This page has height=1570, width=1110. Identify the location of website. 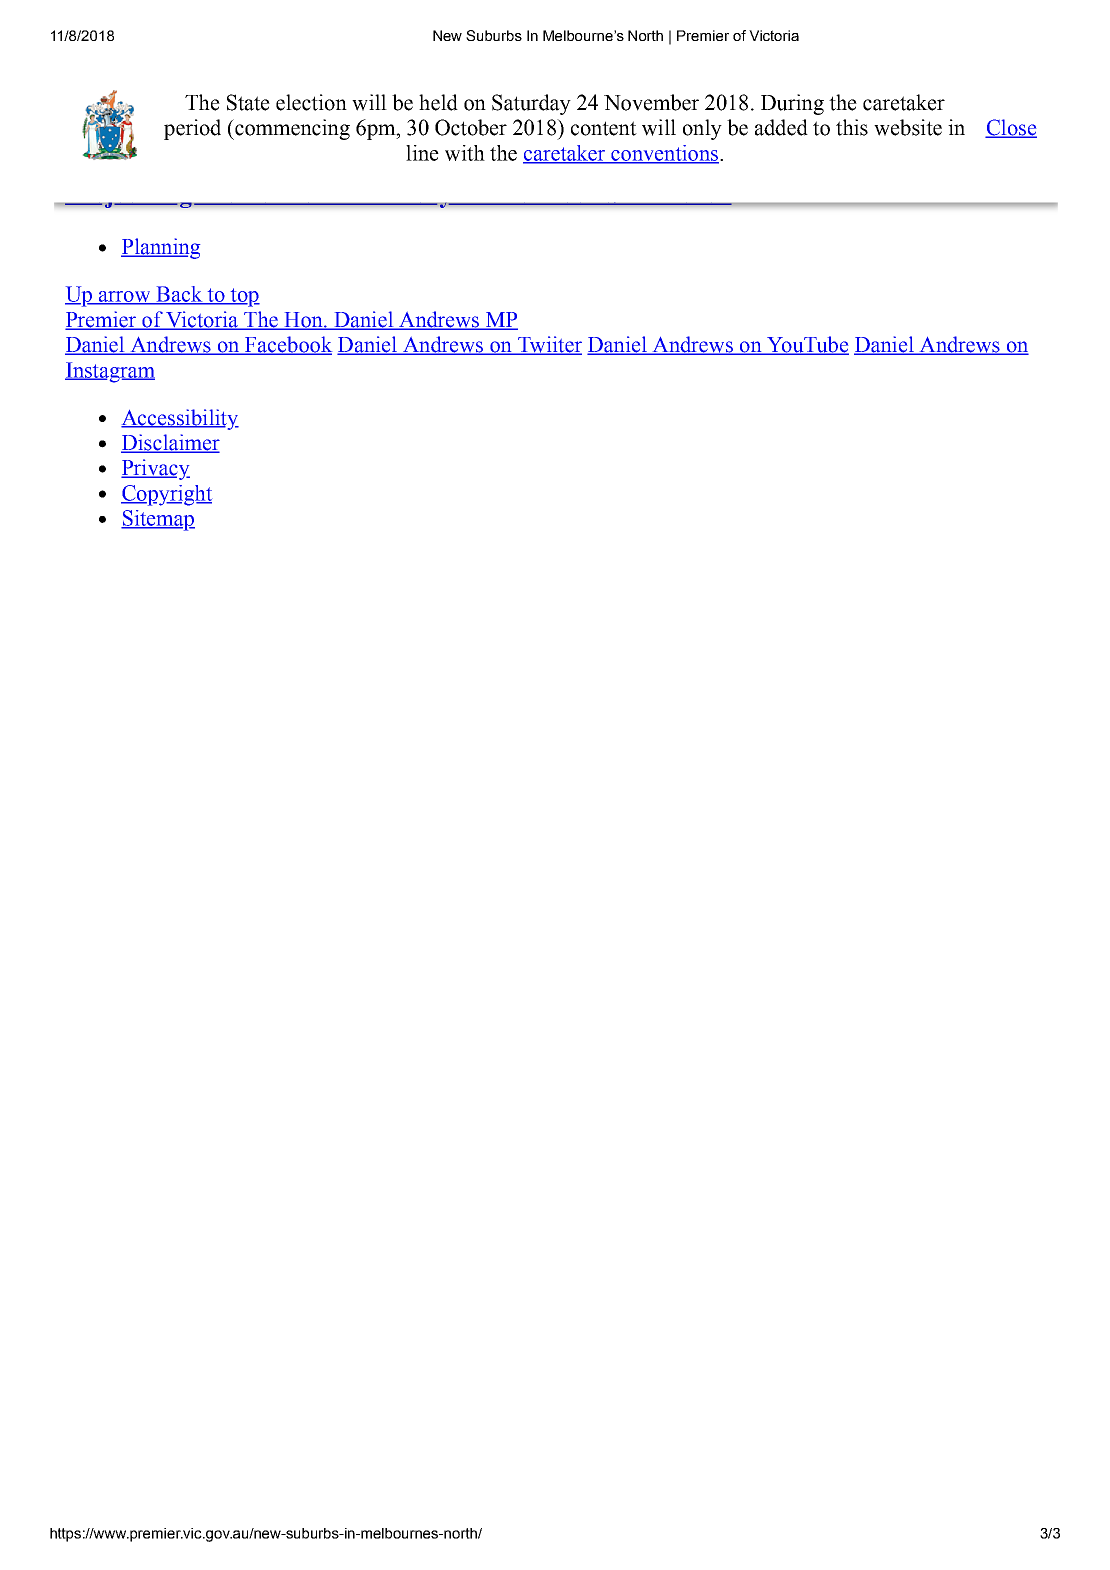
(908, 127).
